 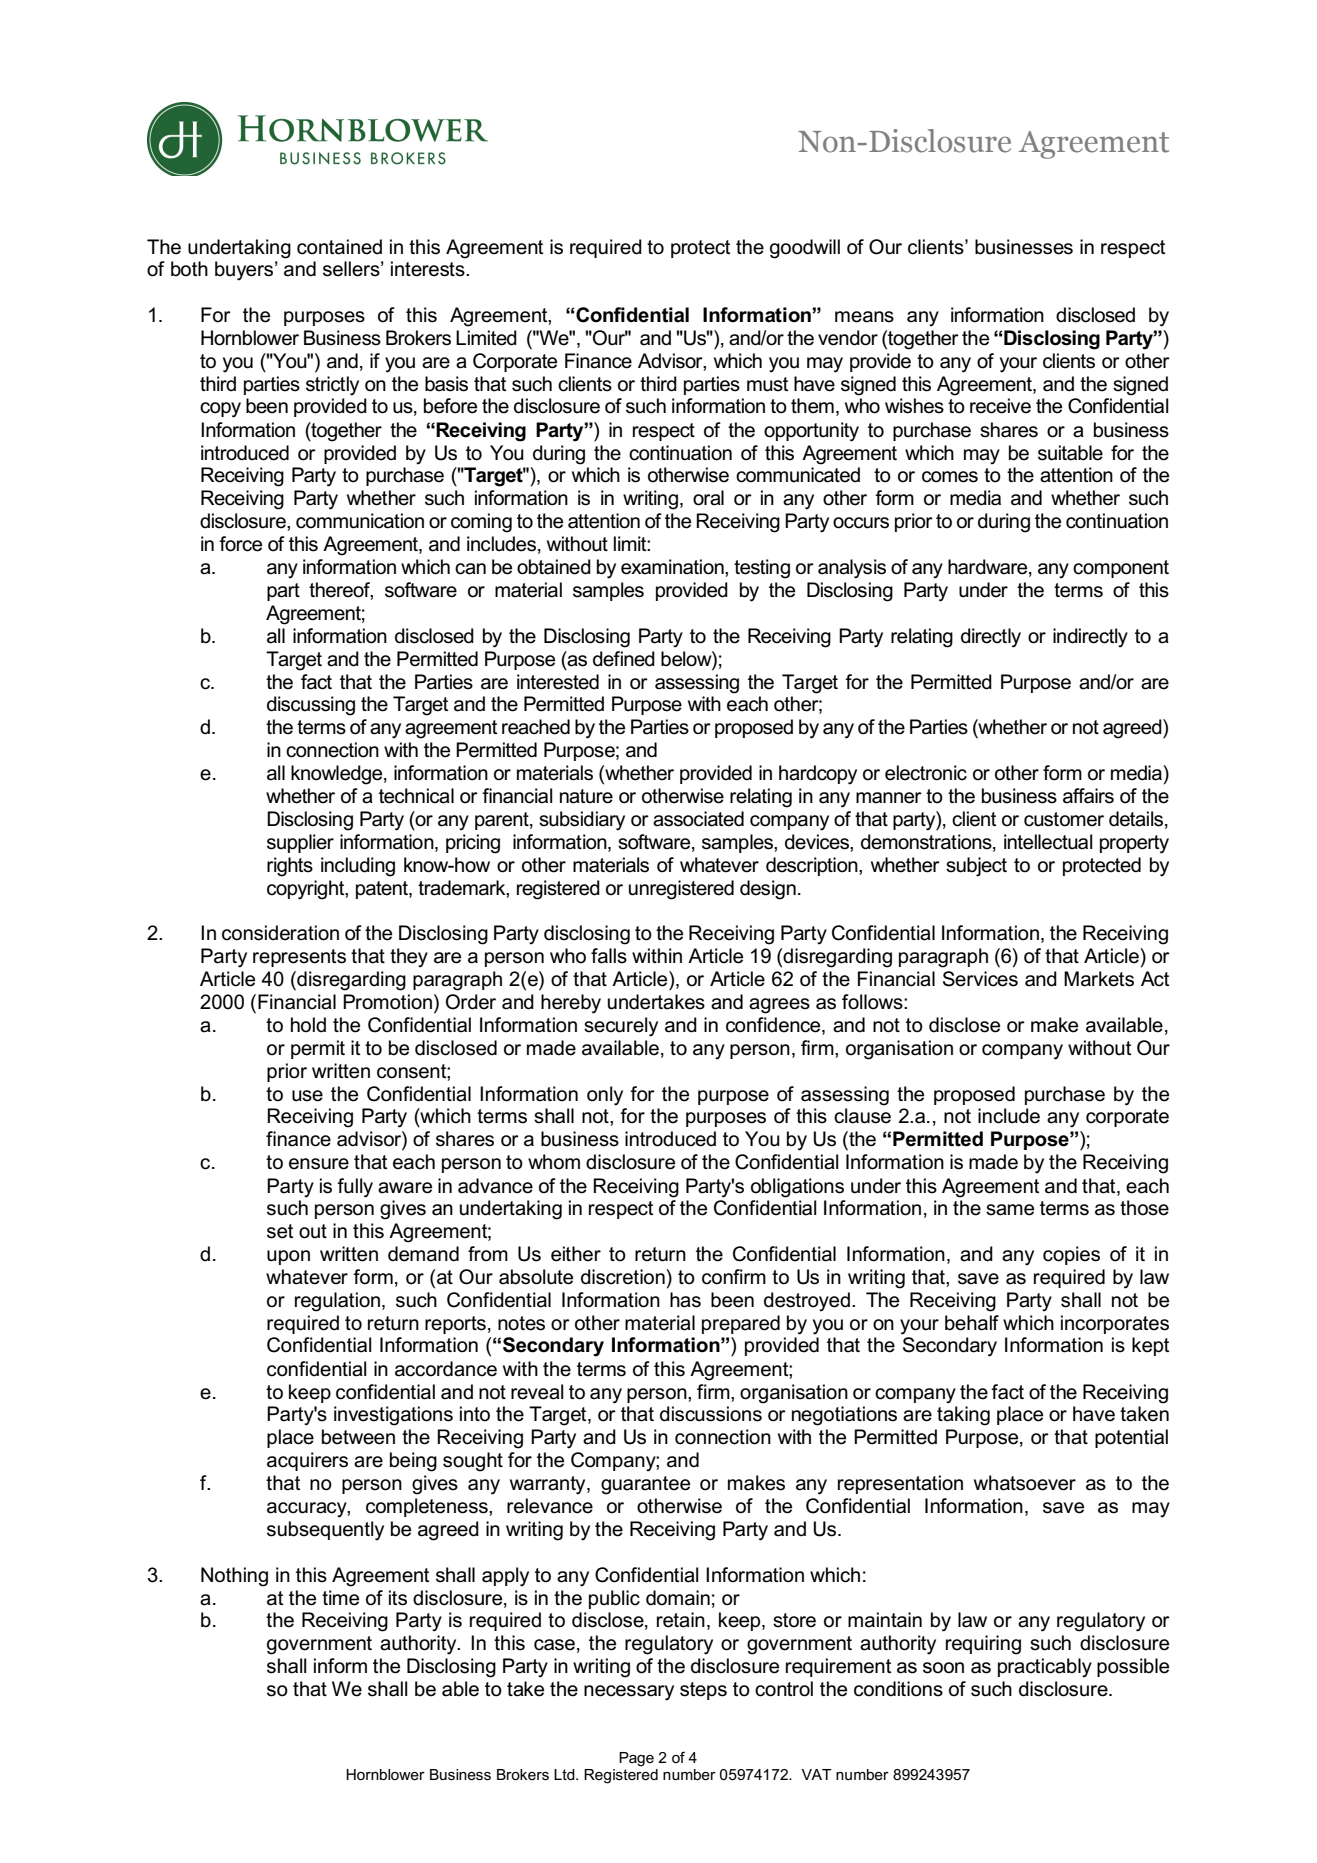 I want to click on goodwill, so click(x=805, y=249).
